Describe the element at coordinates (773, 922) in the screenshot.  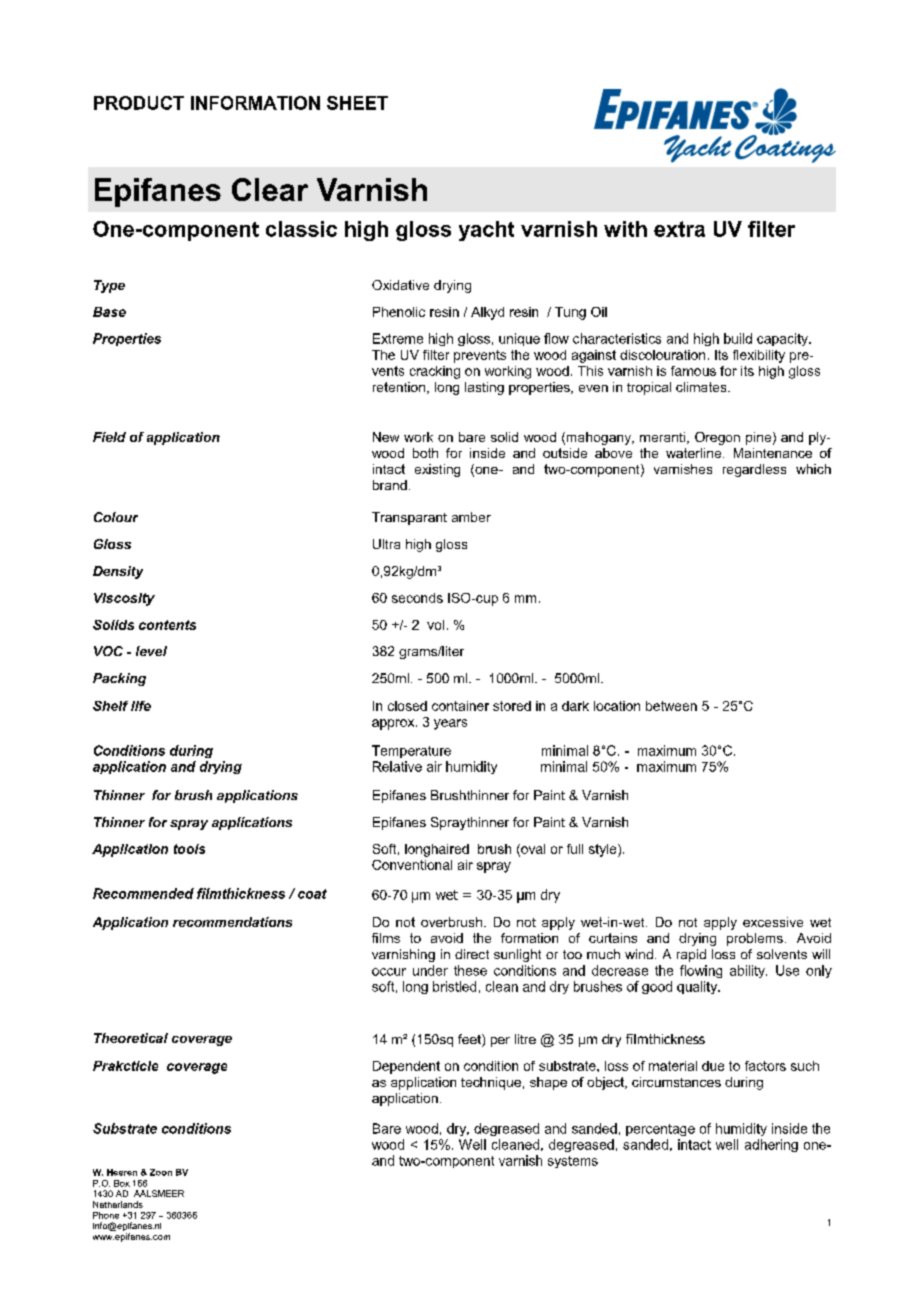
I see `excessive` at that location.
